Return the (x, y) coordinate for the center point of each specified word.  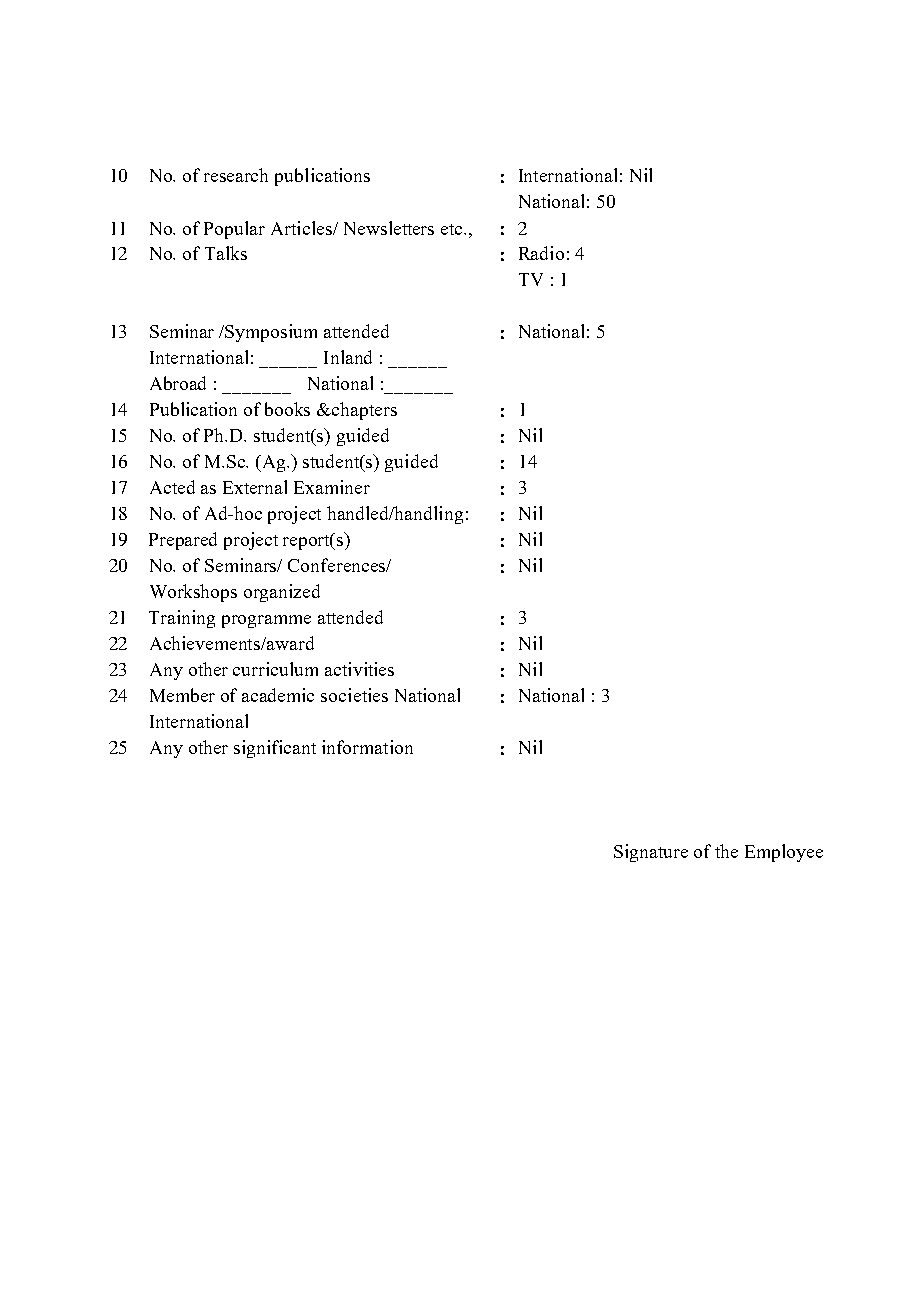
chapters (363, 411)
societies (354, 695)
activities (359, 669)
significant (275, 749)
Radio (541, 253)
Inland (348, 357)
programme (266, 621)
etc (453, 229)
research (236, 175)
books (287, 409)
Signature (651, 853)
